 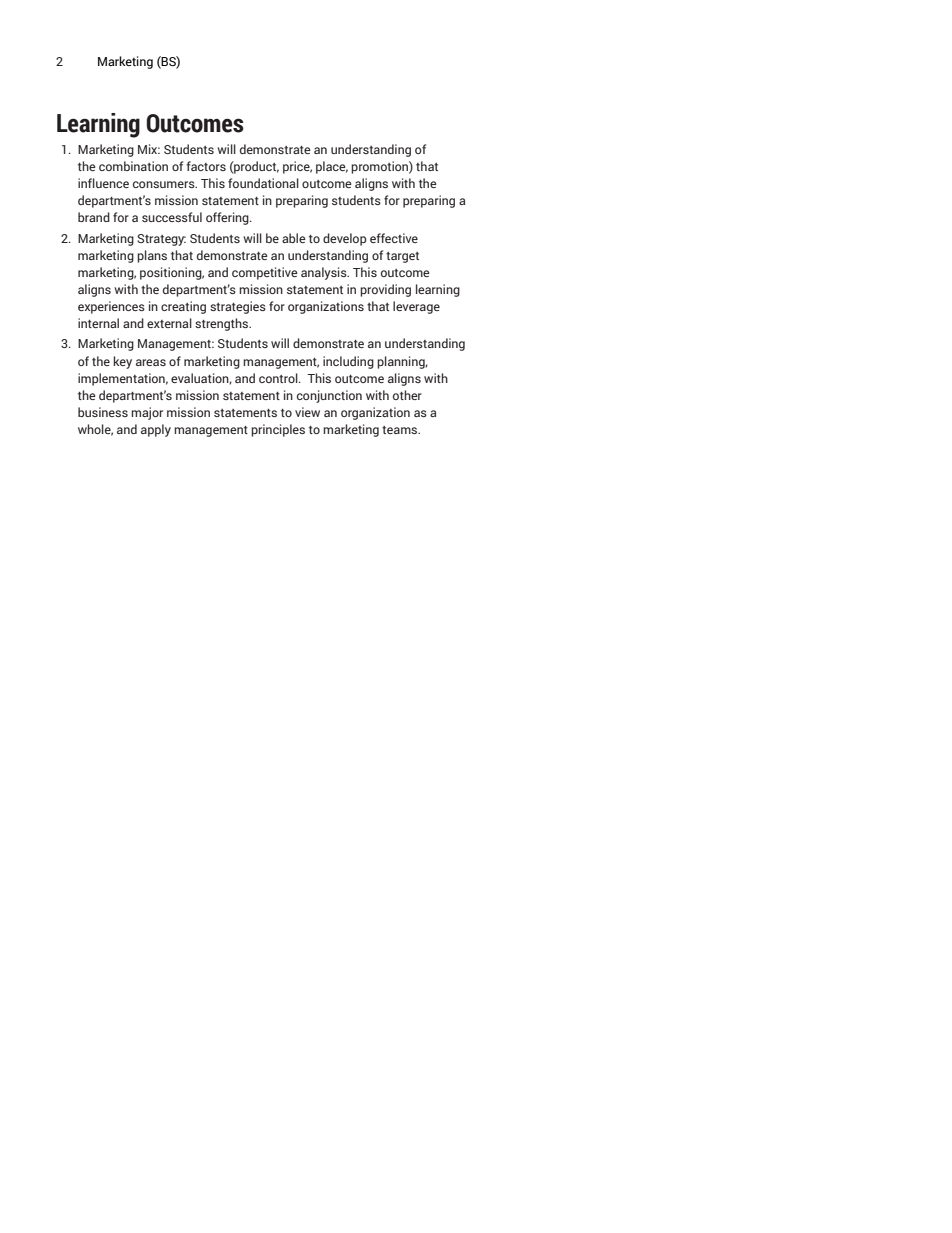 I want to click on internal, so click(x=98, y=323).
